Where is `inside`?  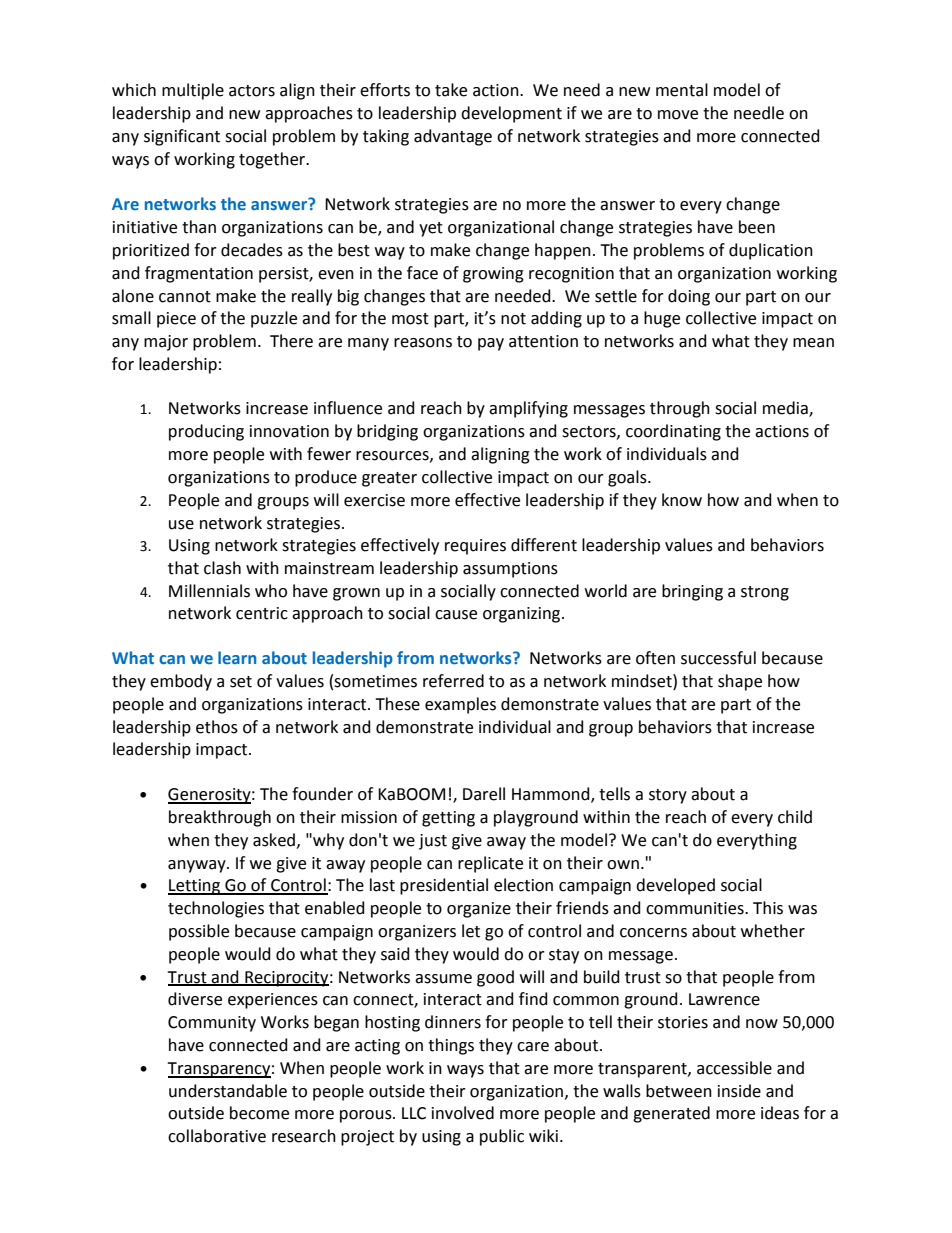
inside is located at coordinates (739, 1091).
